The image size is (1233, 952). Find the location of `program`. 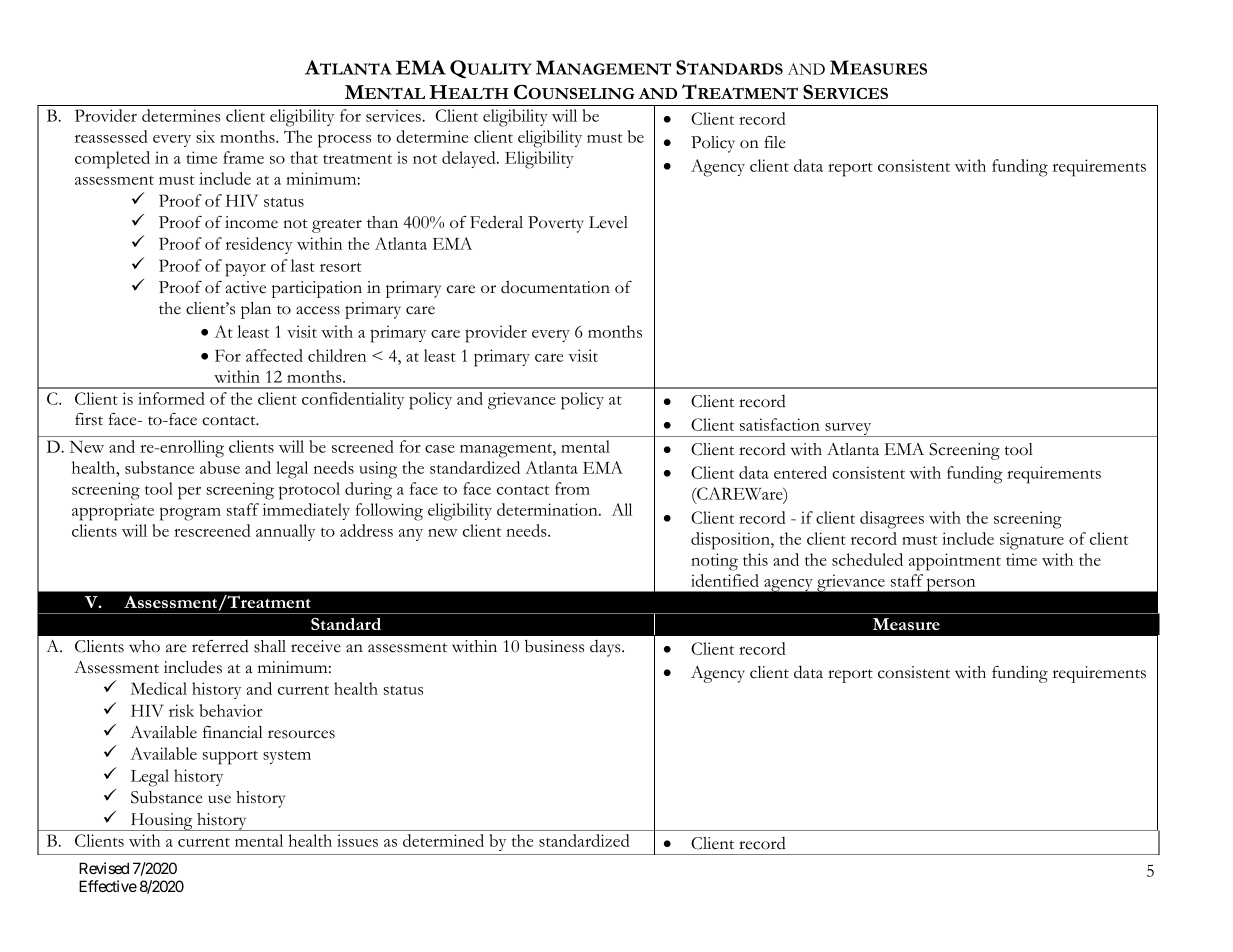

program is located at coordinates (190, 514).
